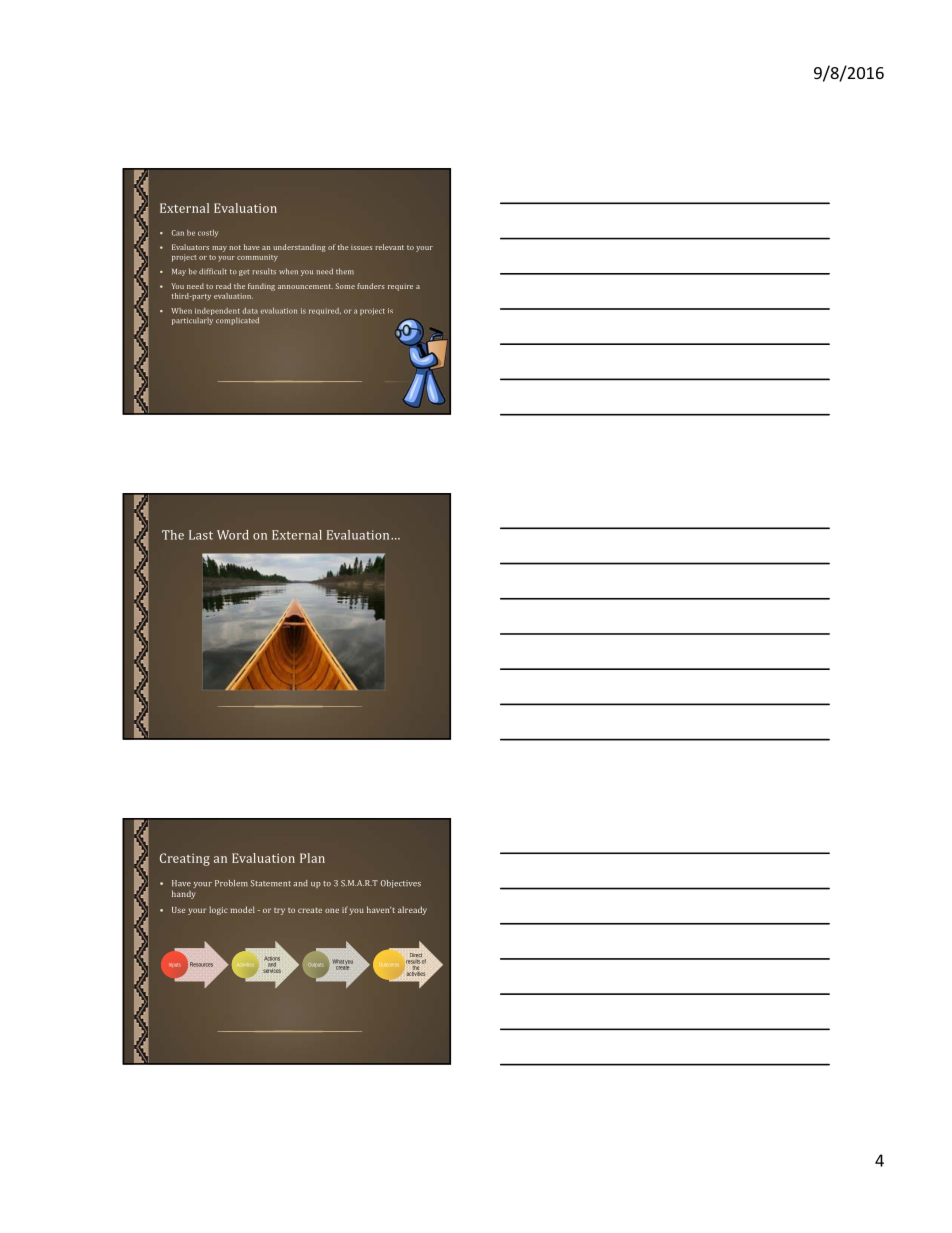 The width and height of the document is (952, 1233). Describe the element at coordinates (201, 535) in the document. I see `Last` at that location.
